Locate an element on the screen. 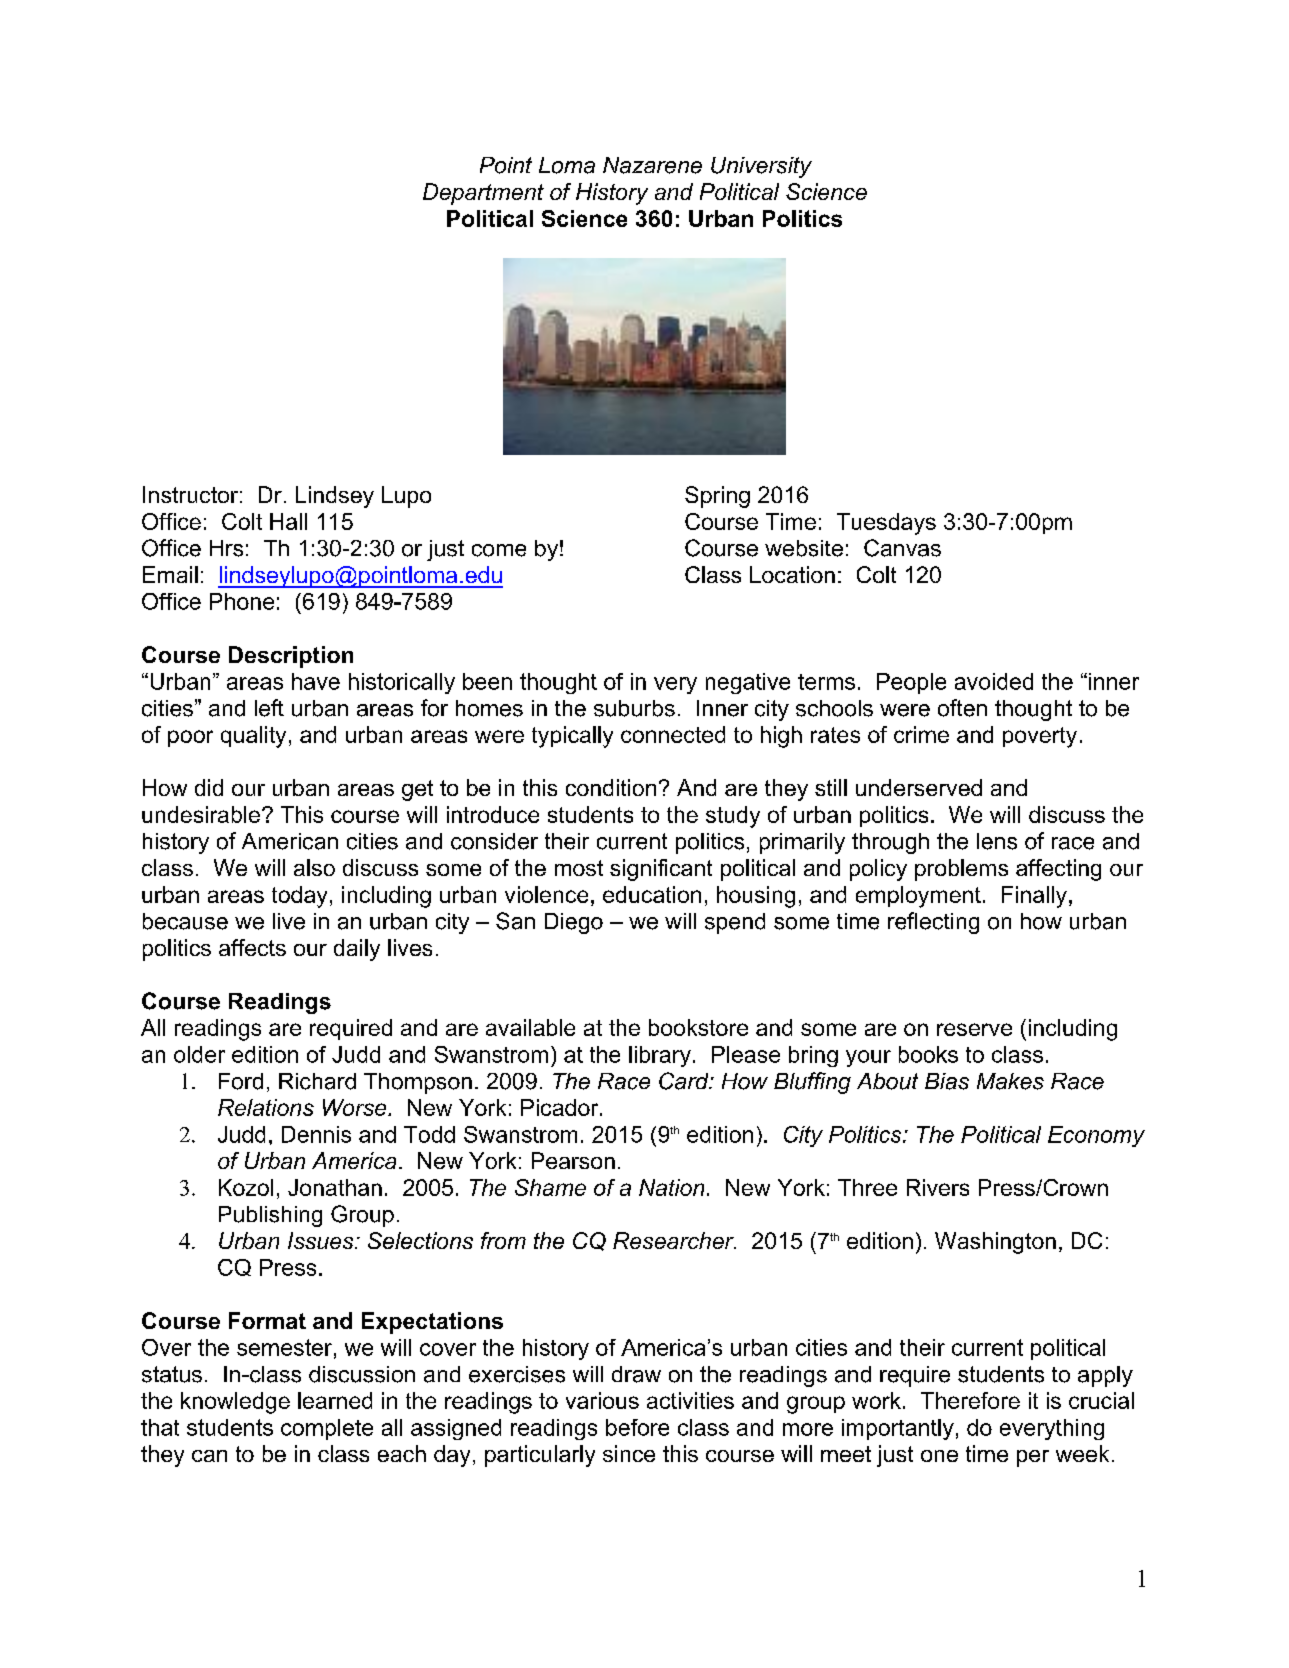  Nazarene is located at coordinates (652, 165).
